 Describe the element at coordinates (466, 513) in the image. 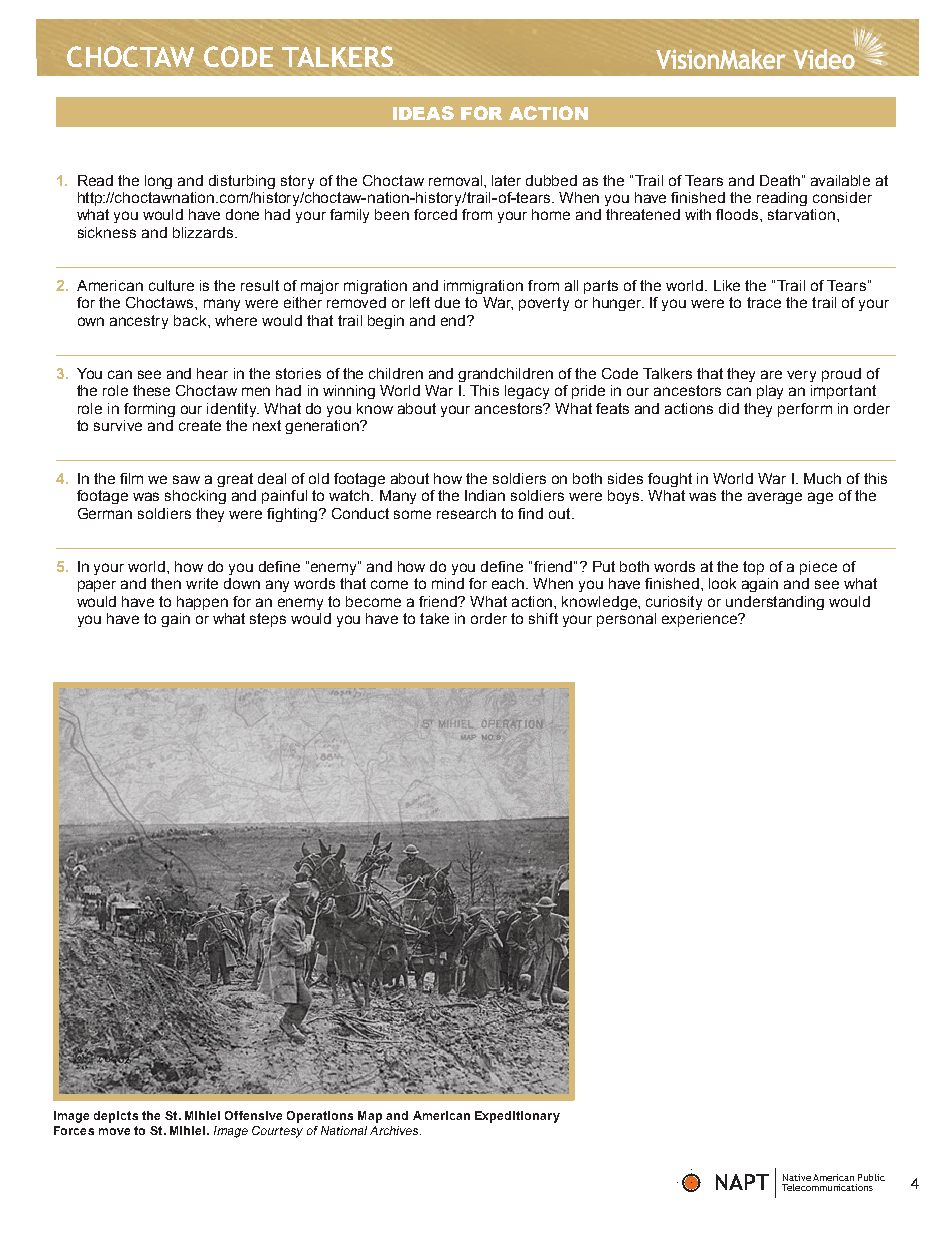

I see `research` at that location.
